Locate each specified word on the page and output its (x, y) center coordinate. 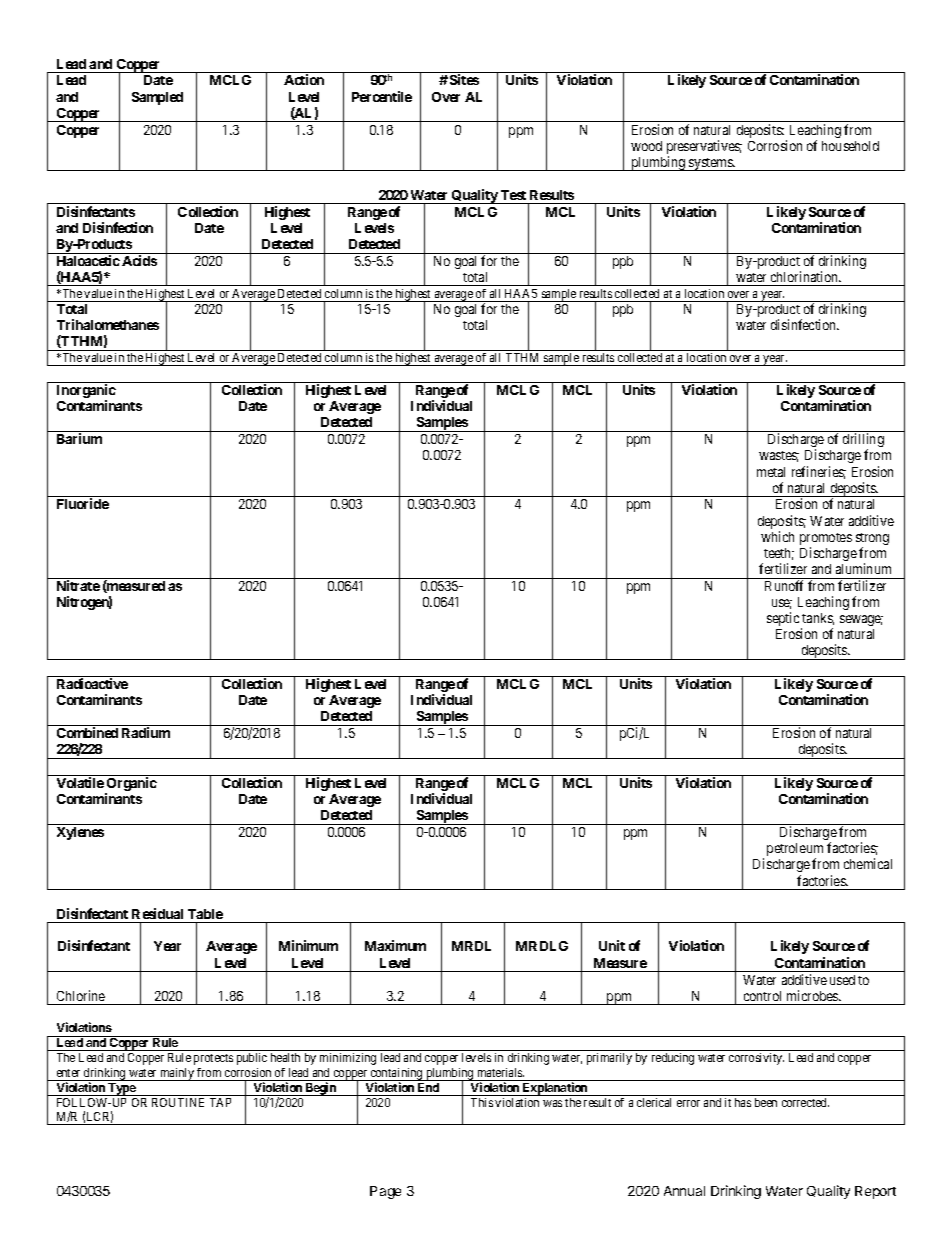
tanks (818, 619)
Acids (139, 260)
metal (771, 472)
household (850, 146)
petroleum (795, 851)
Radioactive (92, 683)
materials (501, 1072)
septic (784, 620)
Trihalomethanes (108, 324)
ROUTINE (178, 1102)
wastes (779, 456)
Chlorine (81, 995)
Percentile (382, 96)
